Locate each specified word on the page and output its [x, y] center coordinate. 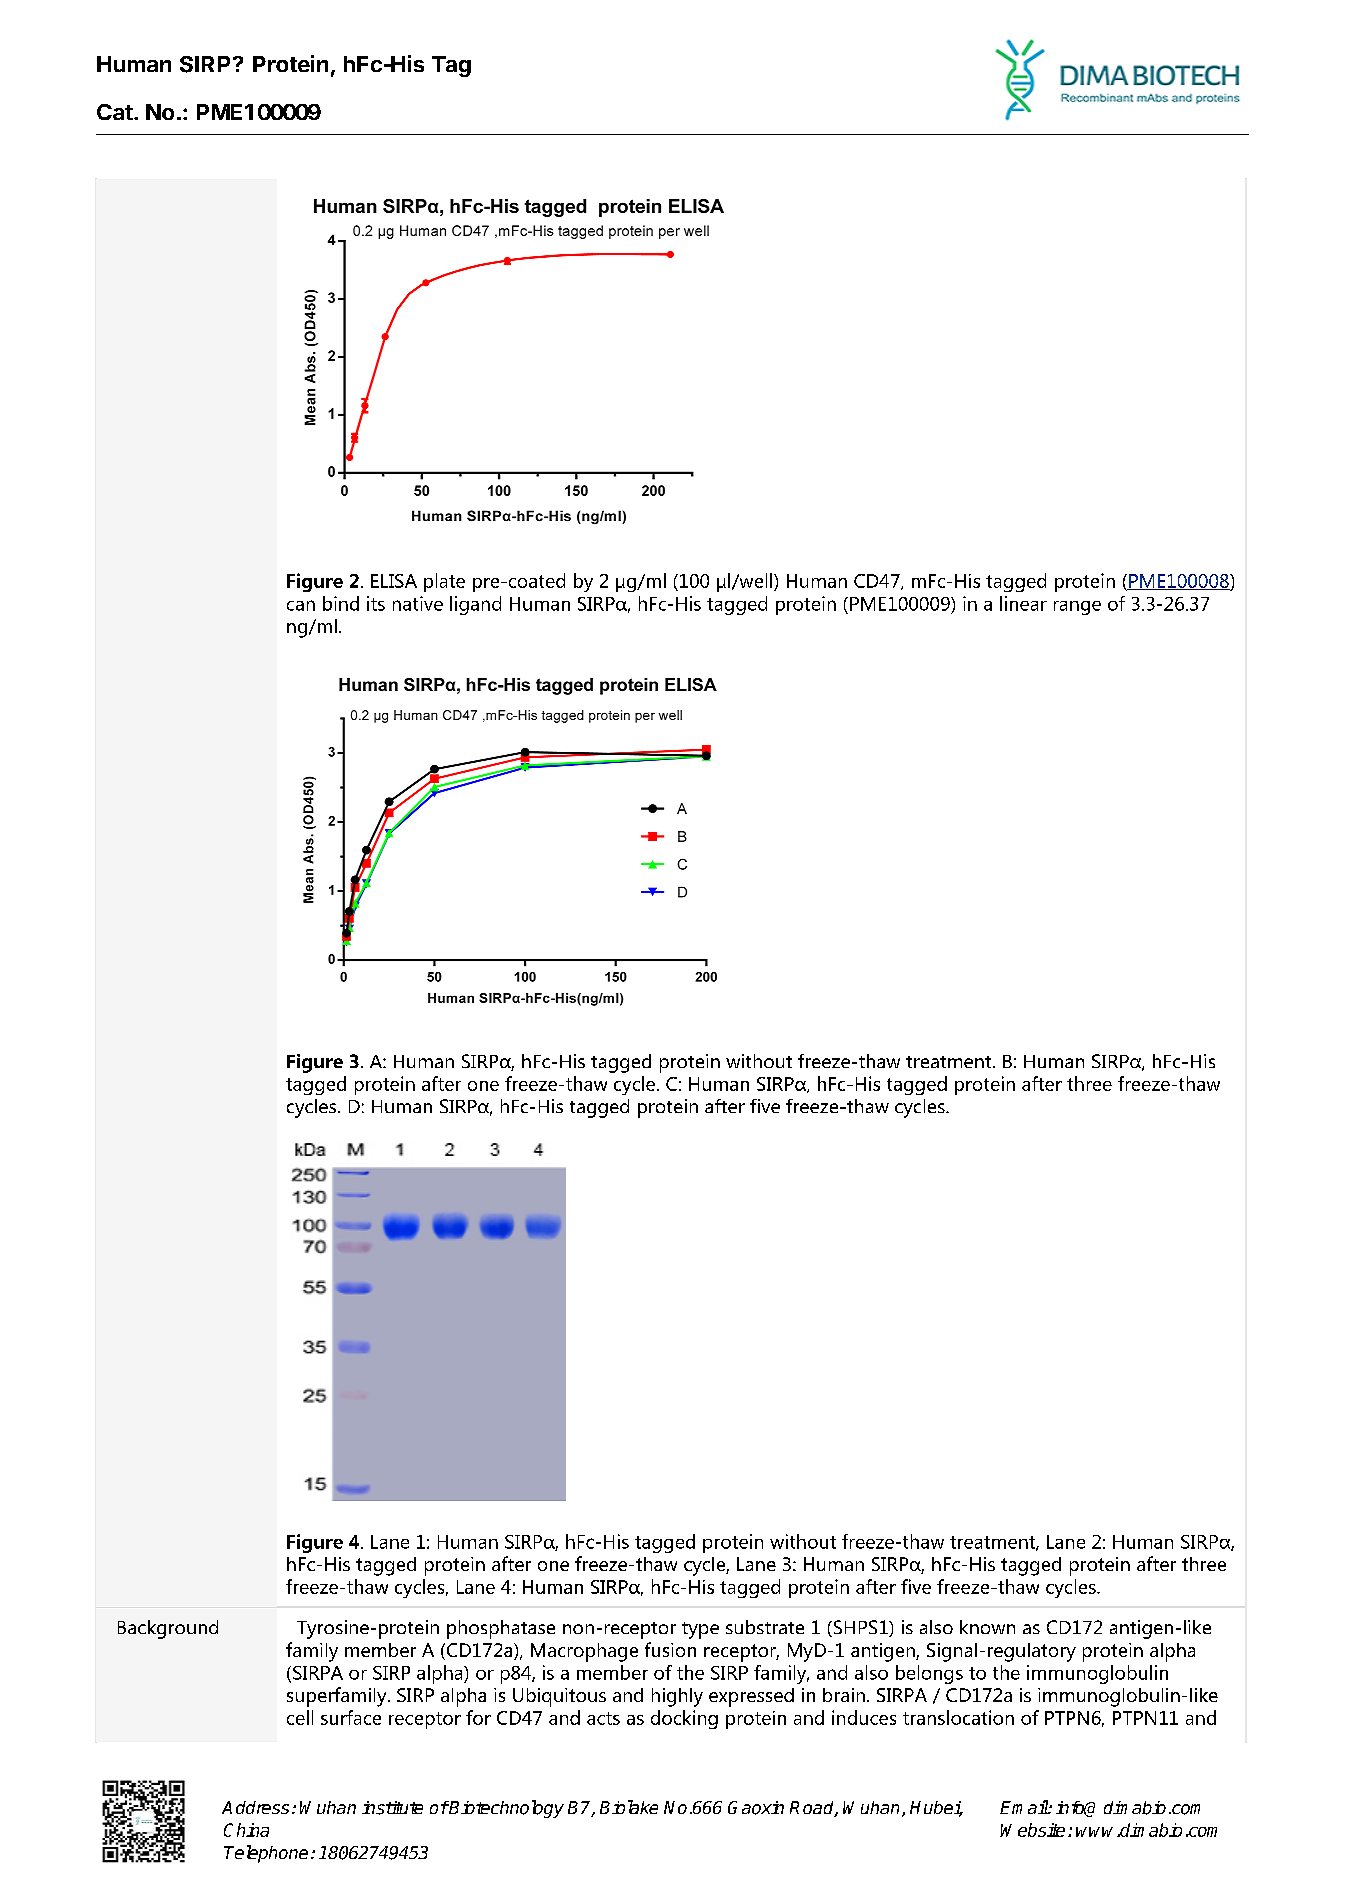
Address [255, 1807]
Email [1024, 1807]
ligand [475, 605]
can [301, 605]
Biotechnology [506, 1809]
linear [1023, 603]
